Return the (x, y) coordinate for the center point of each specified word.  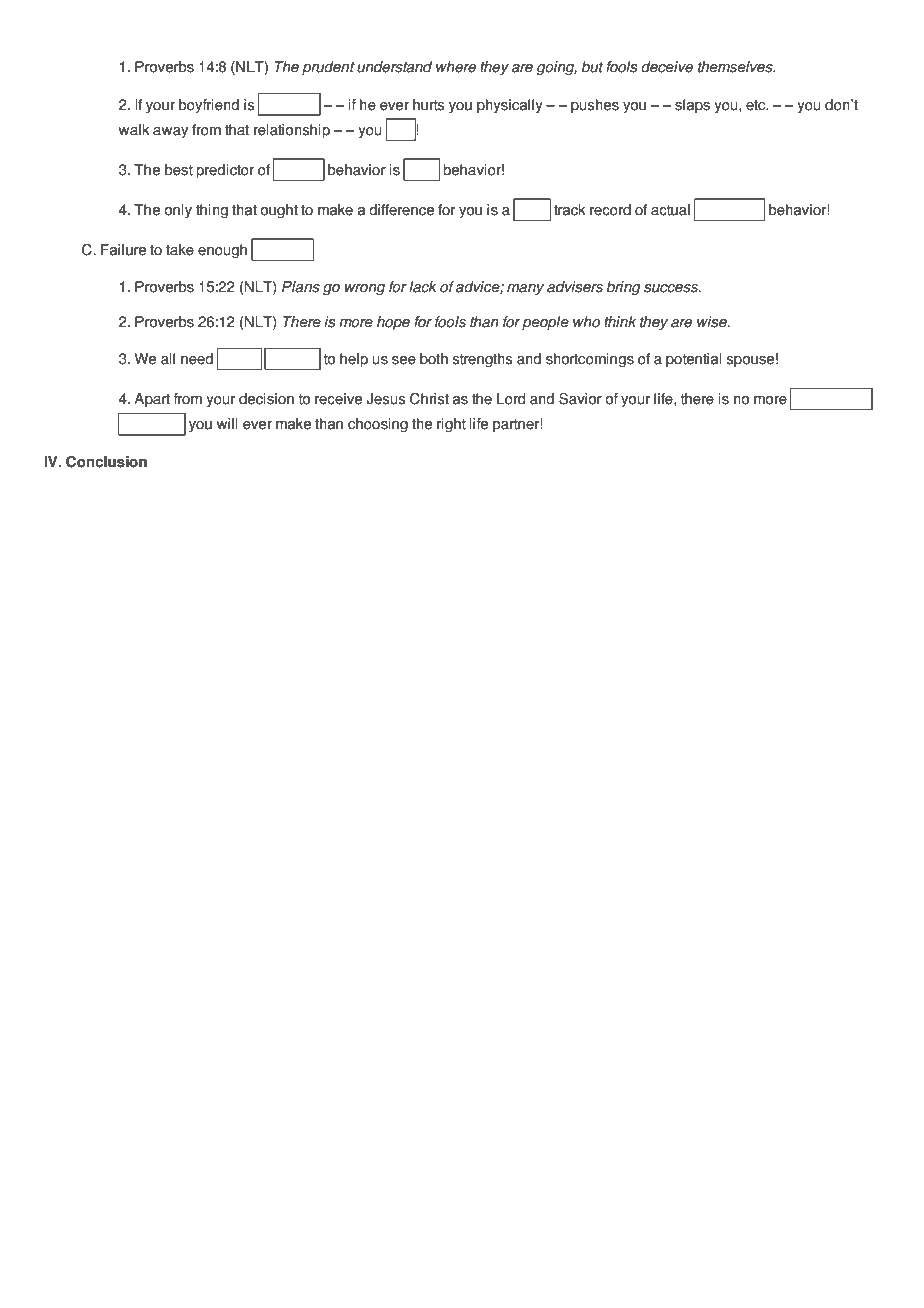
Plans (301, 287)
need (197, 359)
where (456, 67)
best (179, 170)
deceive (667, 67)
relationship (292, 131)
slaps (692, 106)
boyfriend (209, 106)
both (434, 359)
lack (423, 287)
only (178, 211)
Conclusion (106, 462)
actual (670, 210)
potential (694, 360)
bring (623, 288)
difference (401, 210)
